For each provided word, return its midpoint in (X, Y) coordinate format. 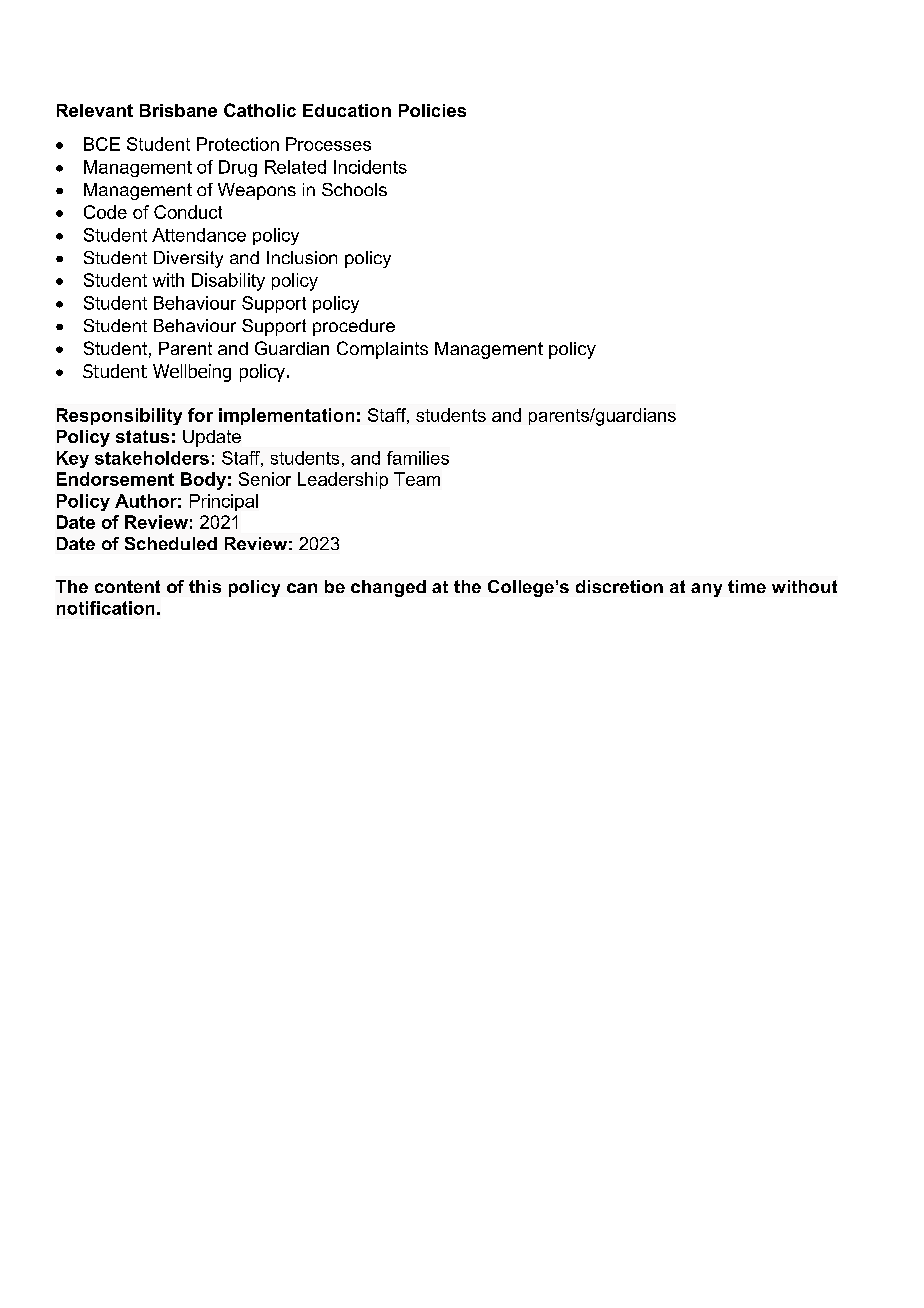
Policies (432, 110)
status (142, 436)
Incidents (370, 167)
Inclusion (302, 257)
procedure (354, 327)
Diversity (188, 259)
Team (417, 479)
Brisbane (178, 110)
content (127, 586)
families (418, 458)
